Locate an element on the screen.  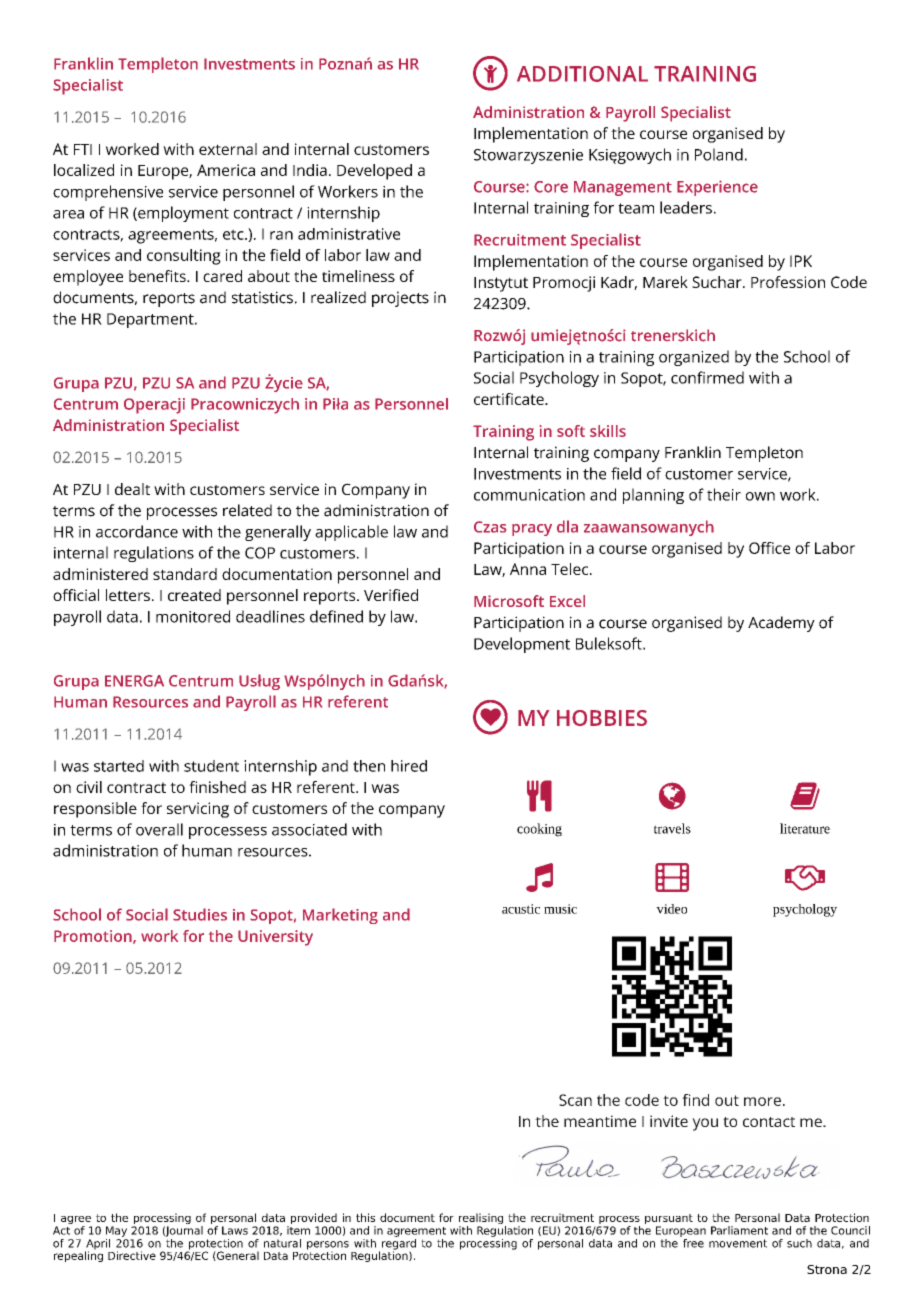
Directive is located at coordinates (132, 1255).
